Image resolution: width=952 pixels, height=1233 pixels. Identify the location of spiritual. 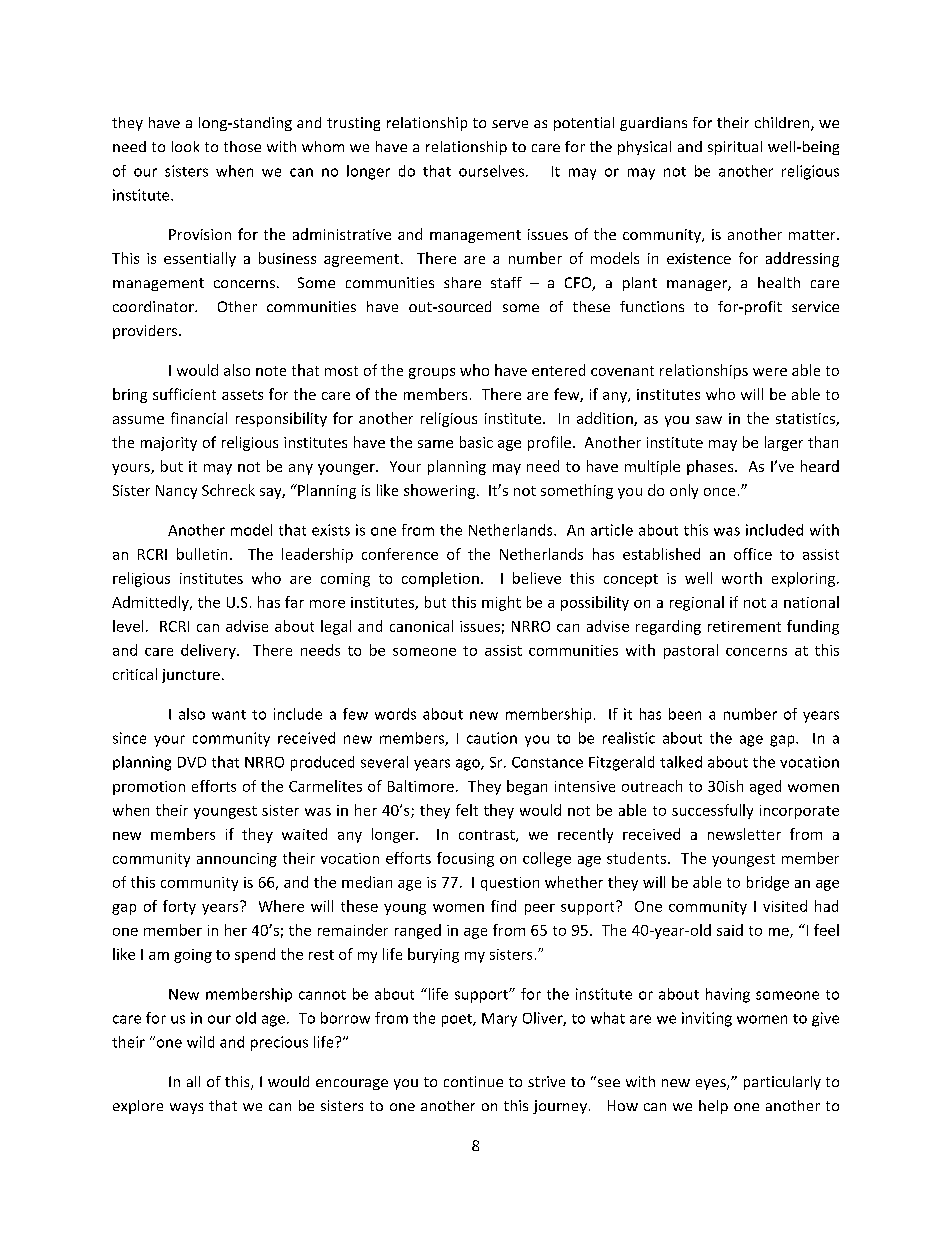
(735, 148).
